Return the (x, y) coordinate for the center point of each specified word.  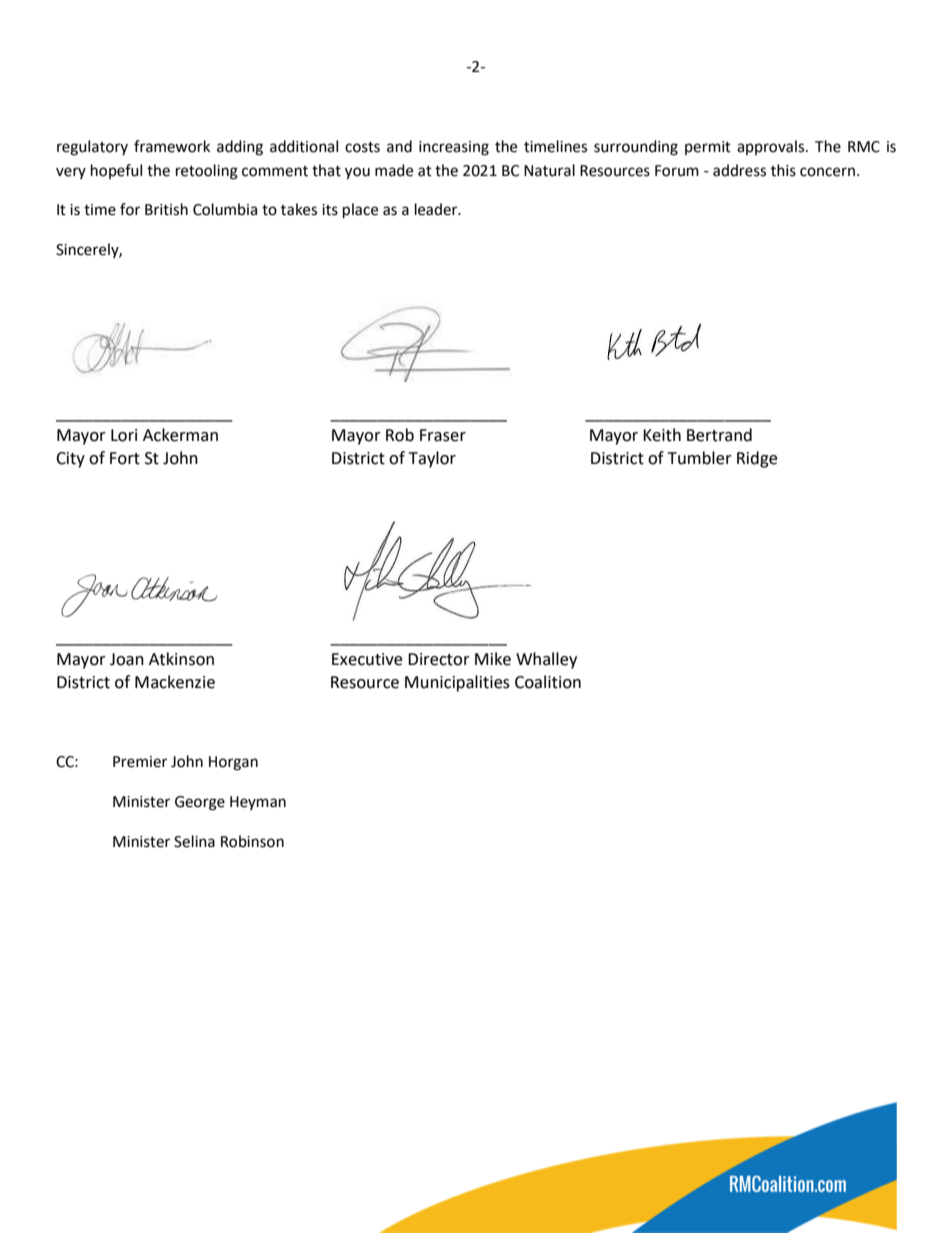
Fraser (443, 435)
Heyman (258, 803)
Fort (125, 458)
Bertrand (719, 435)
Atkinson (181, 659)
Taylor (432, 459)
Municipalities (457, 683)
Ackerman (180, 435)
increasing (454, 148)
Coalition (548, 682)
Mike (493, 659)
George (200, 803)
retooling (207, 172)
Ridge (757, 459)
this (783, 170)
